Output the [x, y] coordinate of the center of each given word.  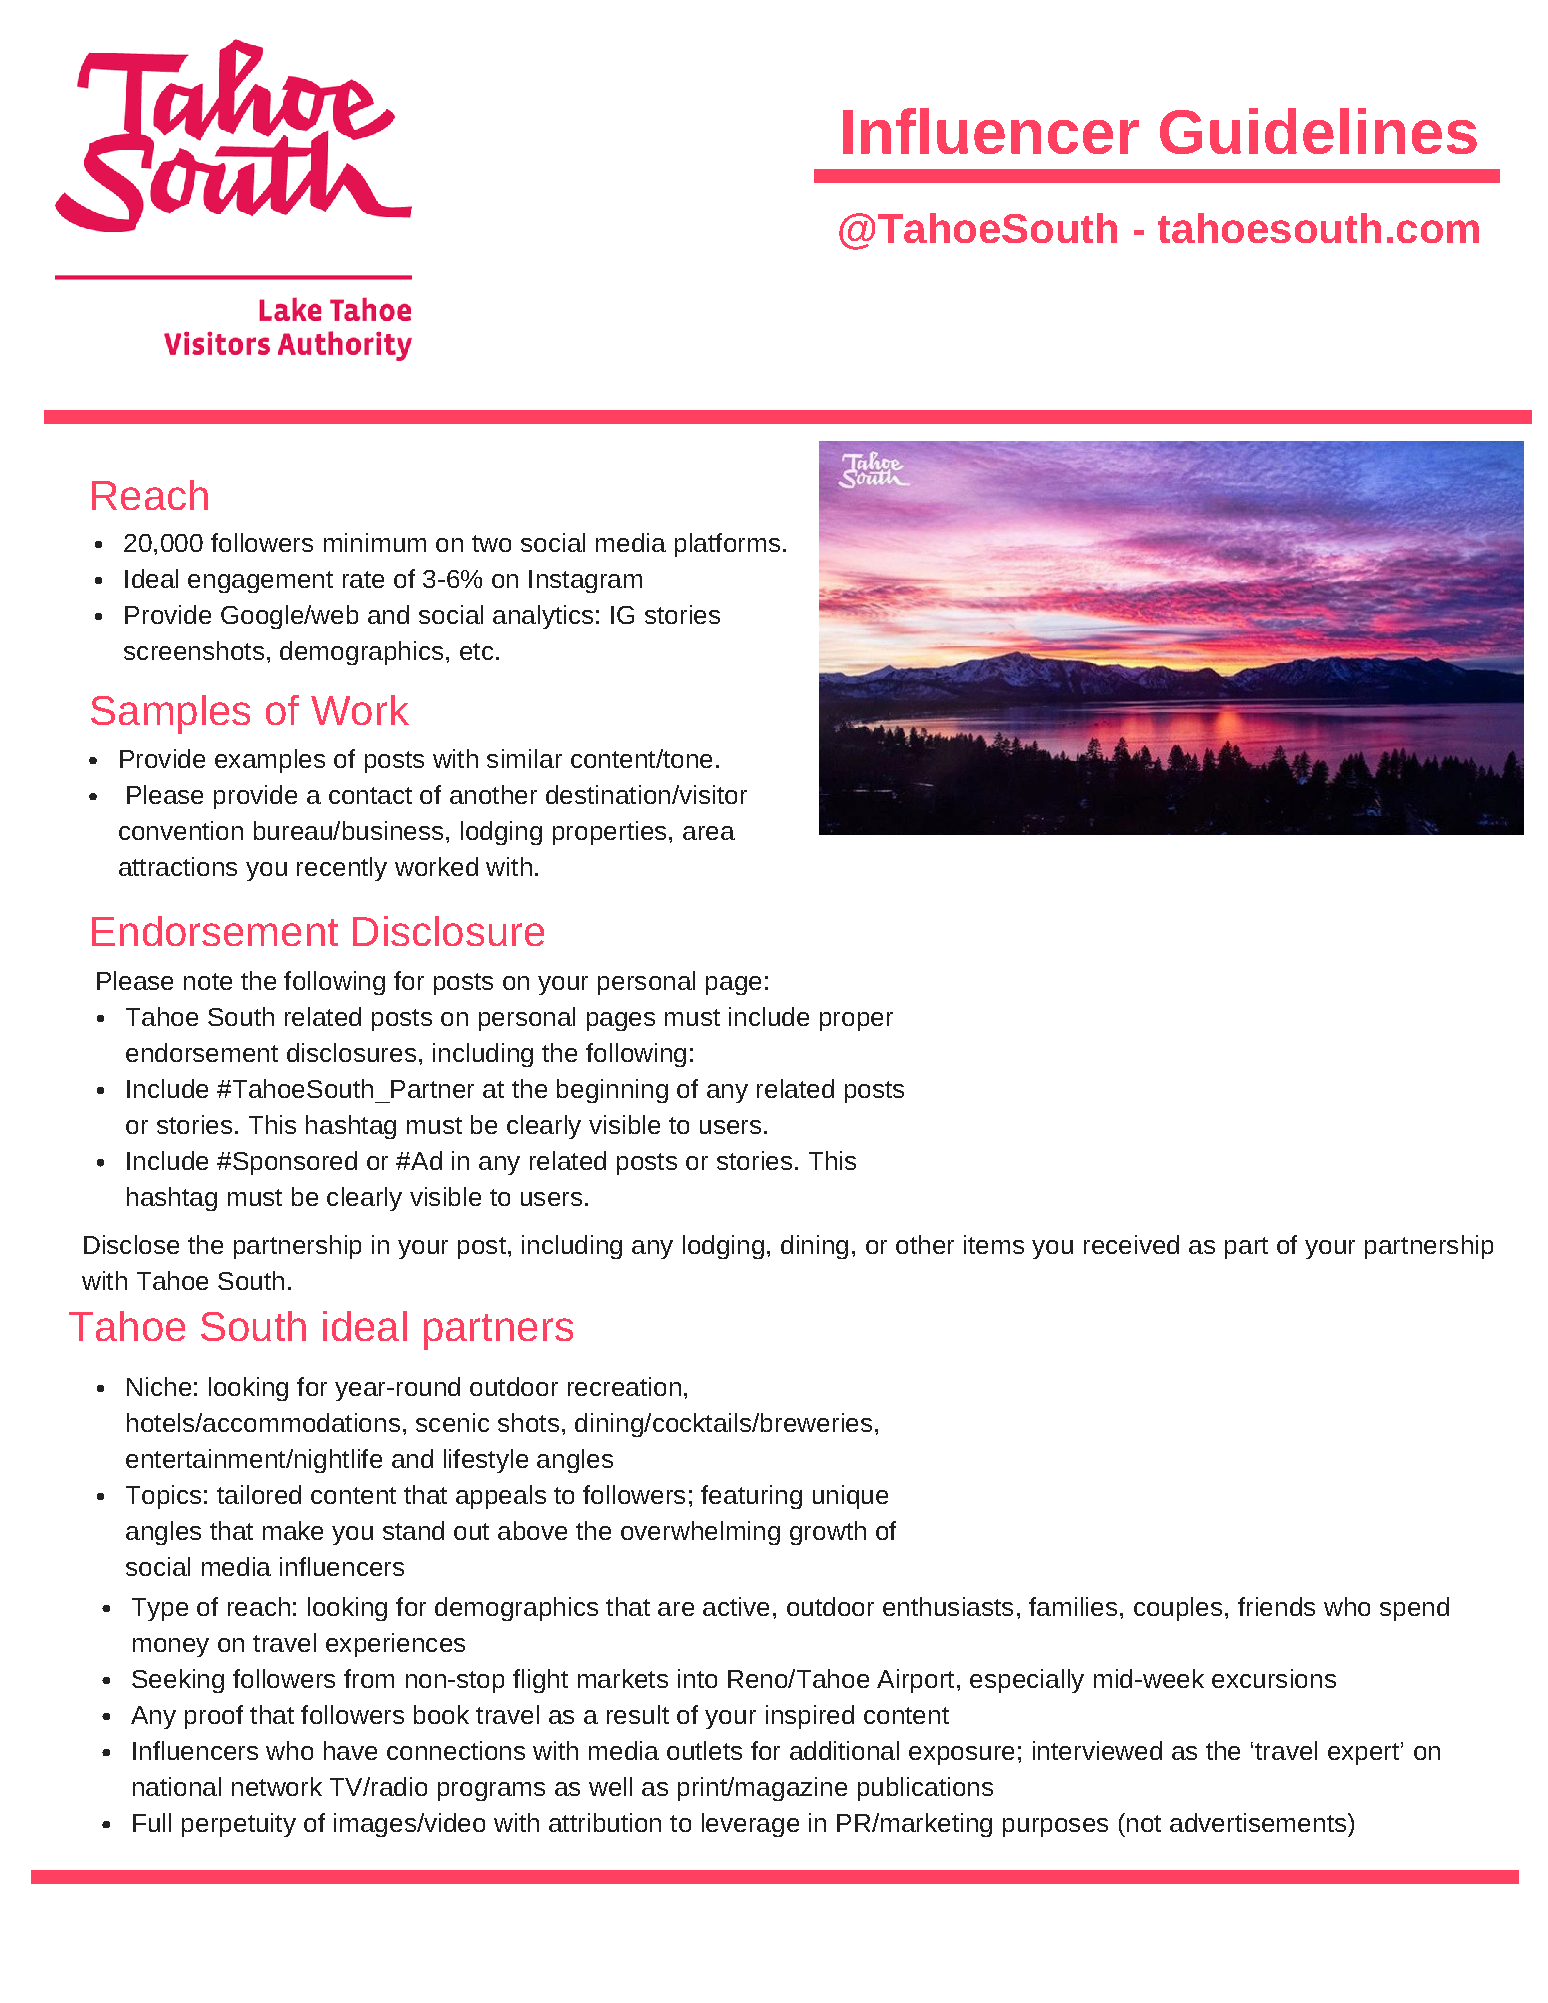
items [994, 1244]
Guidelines [1318, 131]
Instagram [585, 581]
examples [270, 761]
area [709, 833]
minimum [375, 542]
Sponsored [293, 1163]
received [1131, 1244]
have [350, 1750]
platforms [727, 545]
